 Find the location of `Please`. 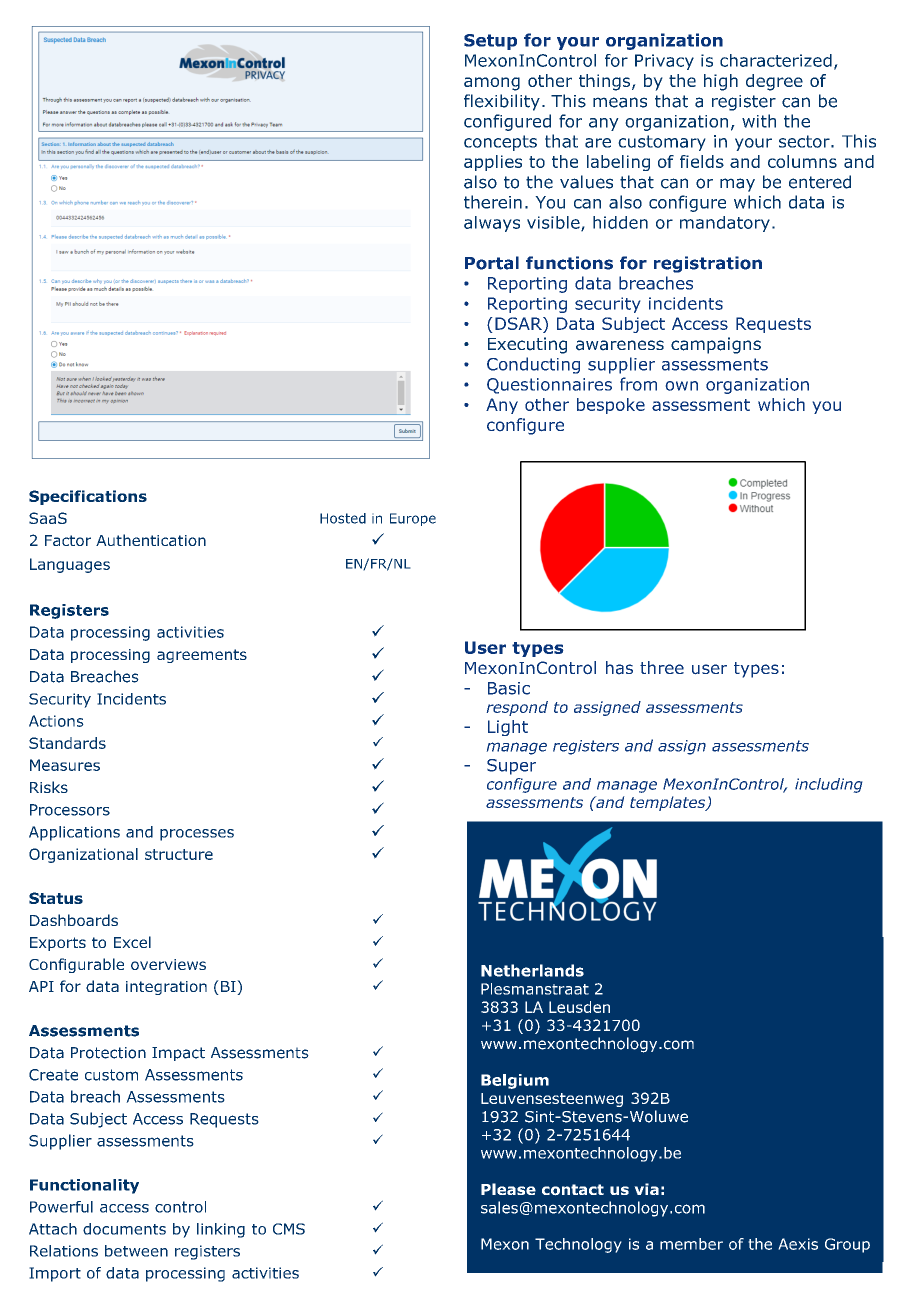

Please is located at coordinates (508, 1189).
